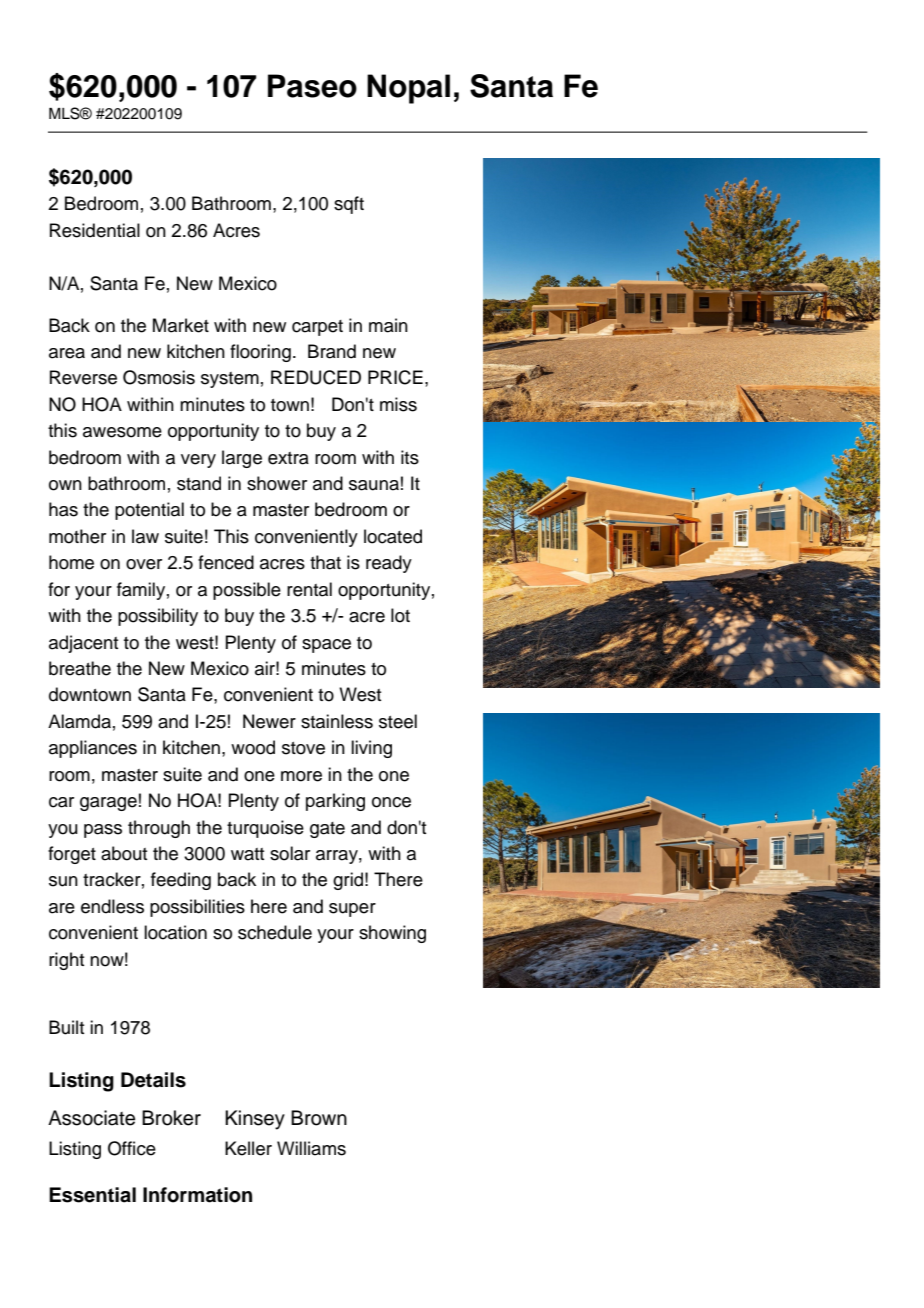 This image has width=924, height=1308. Describe the element at coordinates (230, 380) in the image. I see `system` at that location.
